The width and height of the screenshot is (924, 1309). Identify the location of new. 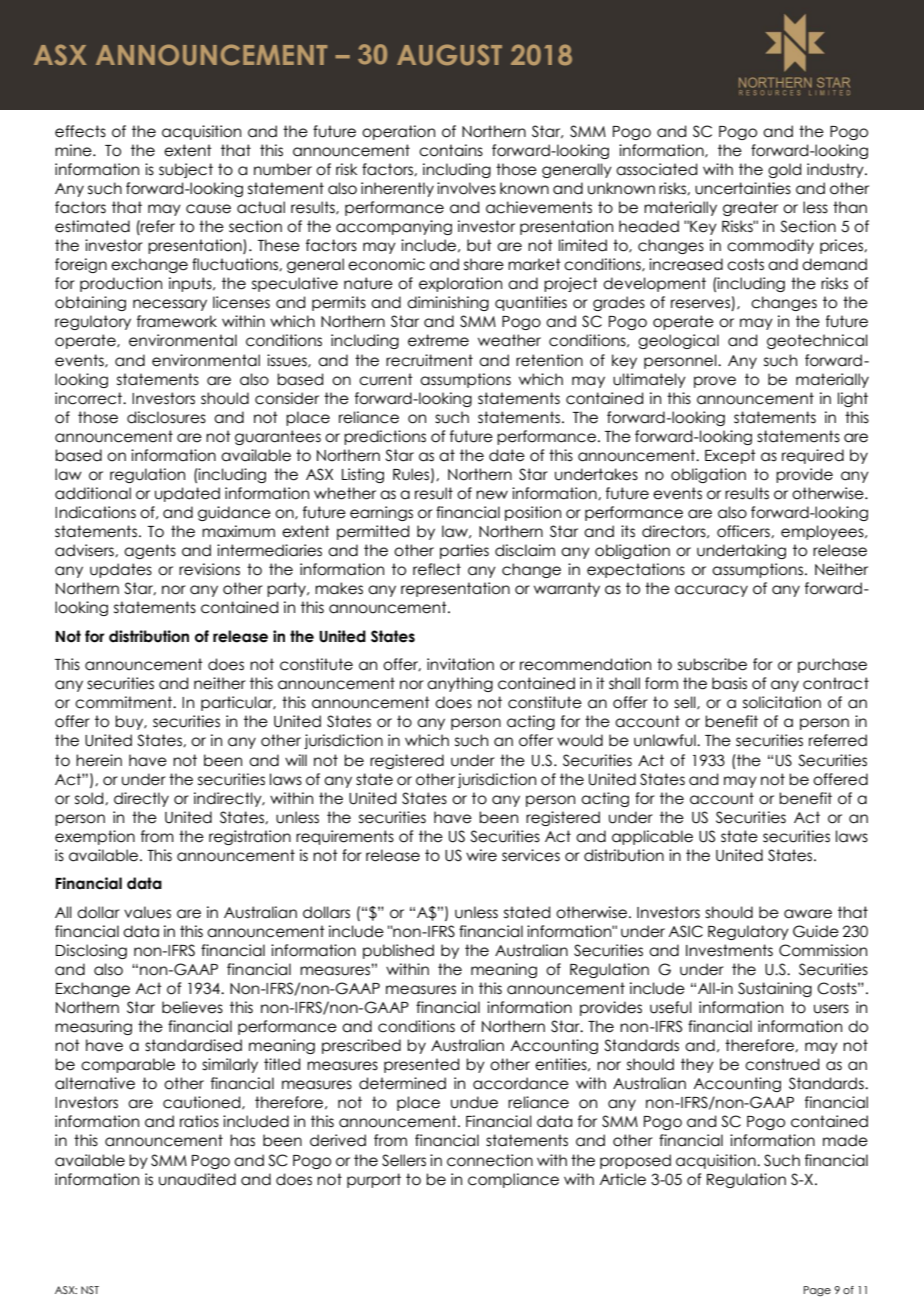
(492, 495).
